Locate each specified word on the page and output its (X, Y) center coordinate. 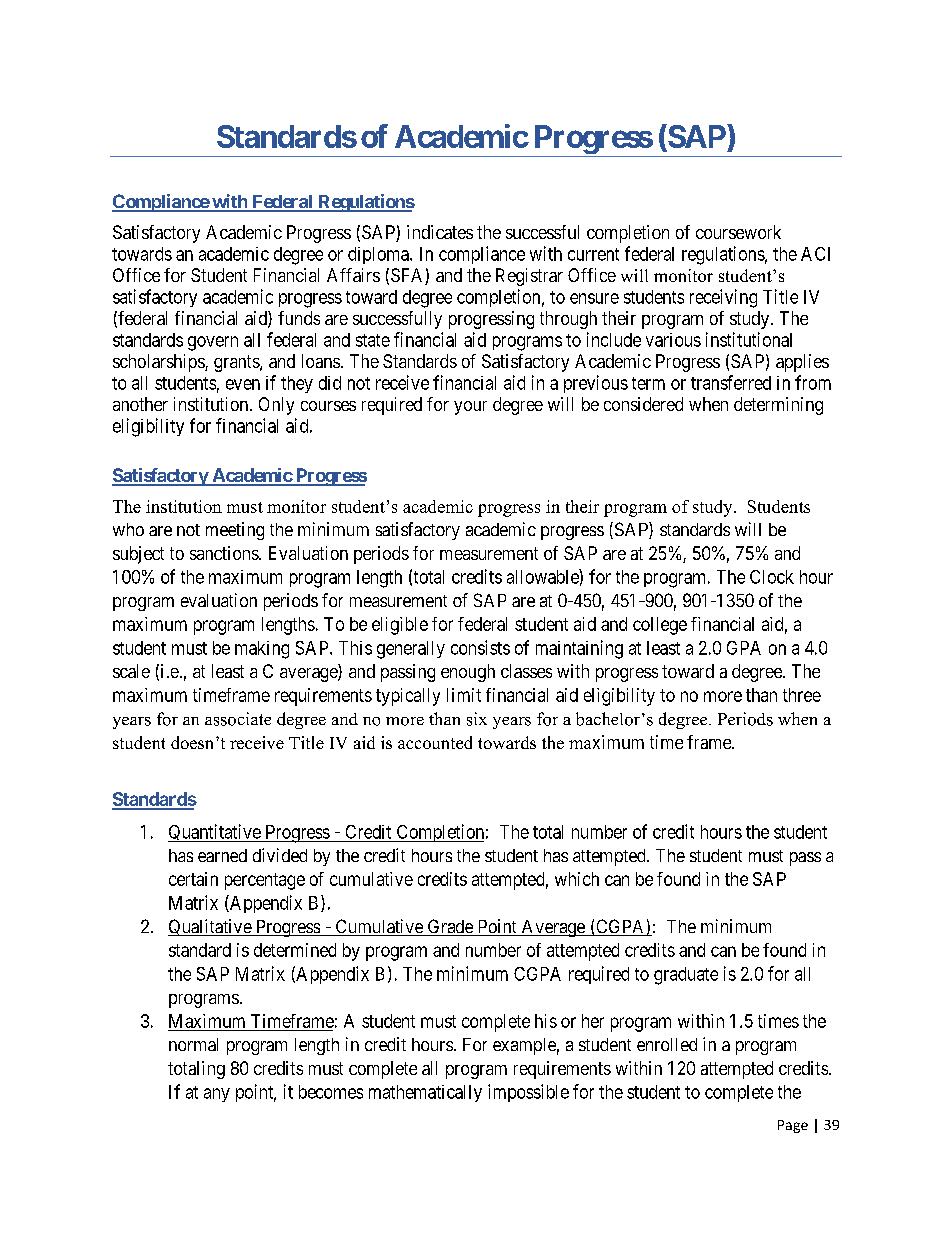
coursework (738, 232)
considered (643, 404)
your (470, 408)
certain (193, 879)
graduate (686, 976)
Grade (450, 927)
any (217, 1095)
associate (238, 719)
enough (468, 673)
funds (299, 318)
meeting (235, 531)
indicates (440, 232)
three (802, 695)
